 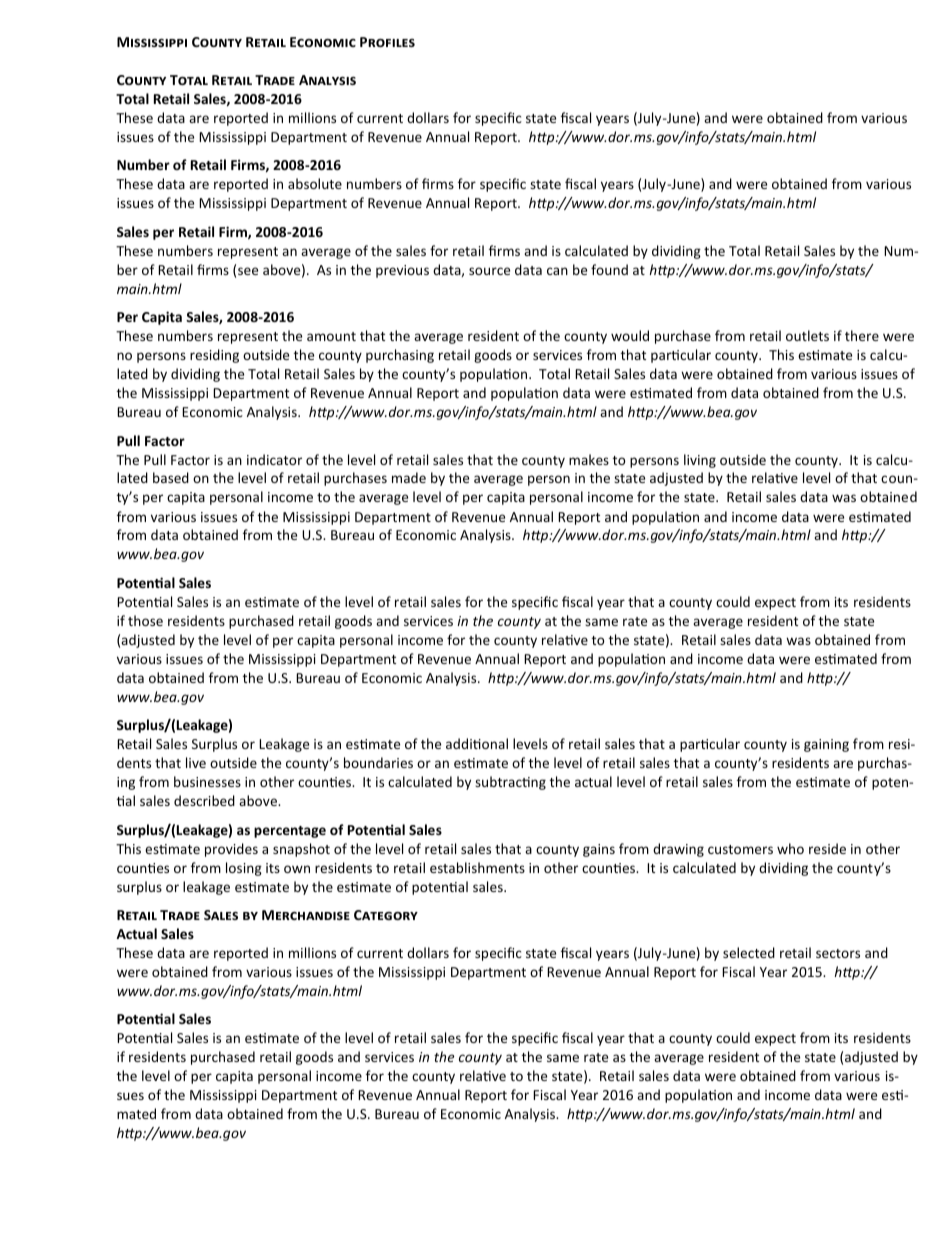 What do you see at coordinates (477, 743) in the screenshot?
I see `additional` at bounding box center [477, 743].
